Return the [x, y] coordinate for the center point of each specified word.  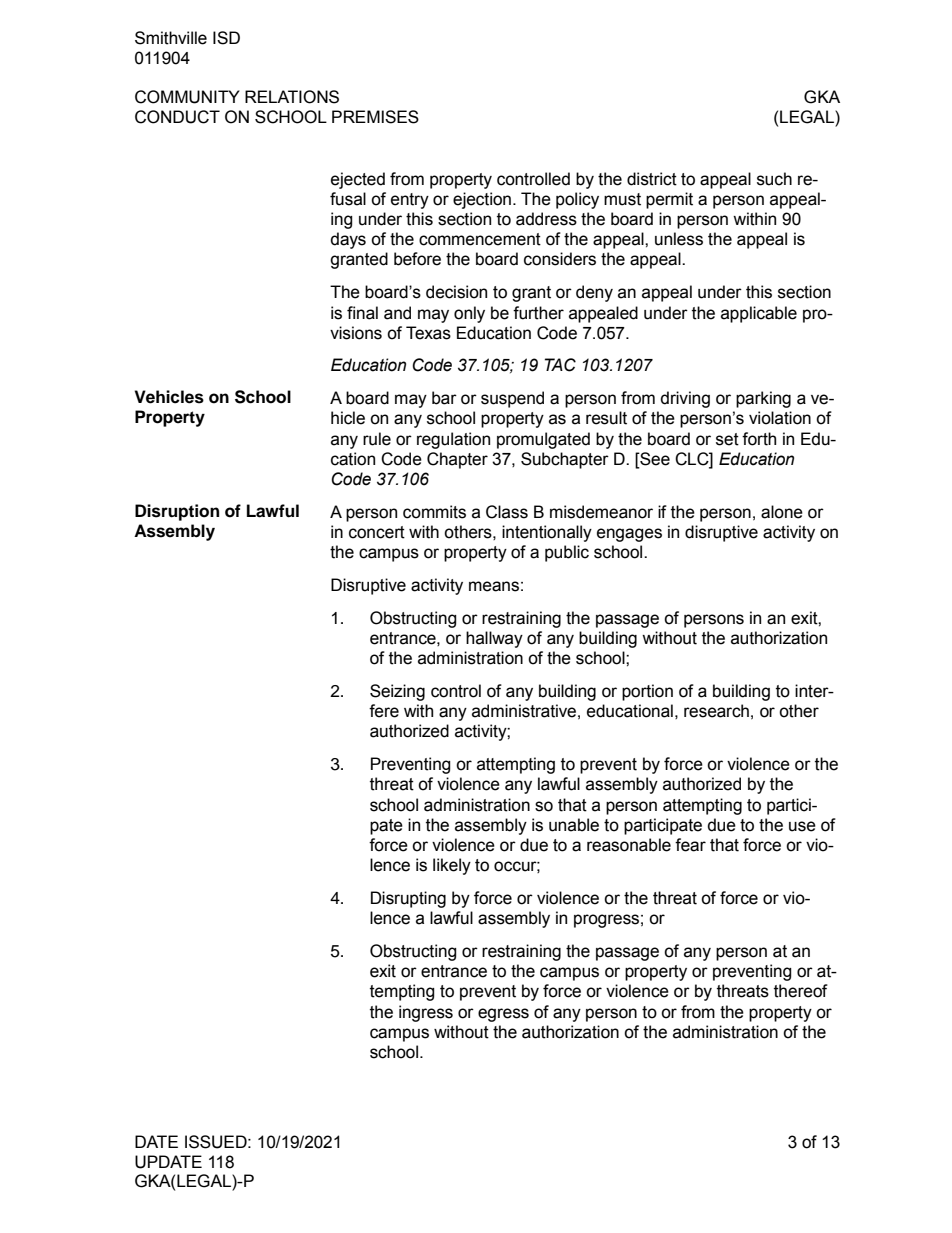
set [727, 439]
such [774, 179]
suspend [512, 399]
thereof [801, 991]
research [716, 711]
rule [377, 439]
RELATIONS [292, 97]
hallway [494, 639]
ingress [426, 1013]
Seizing [397, 692]
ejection [482, 200]
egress [503, 1015]
